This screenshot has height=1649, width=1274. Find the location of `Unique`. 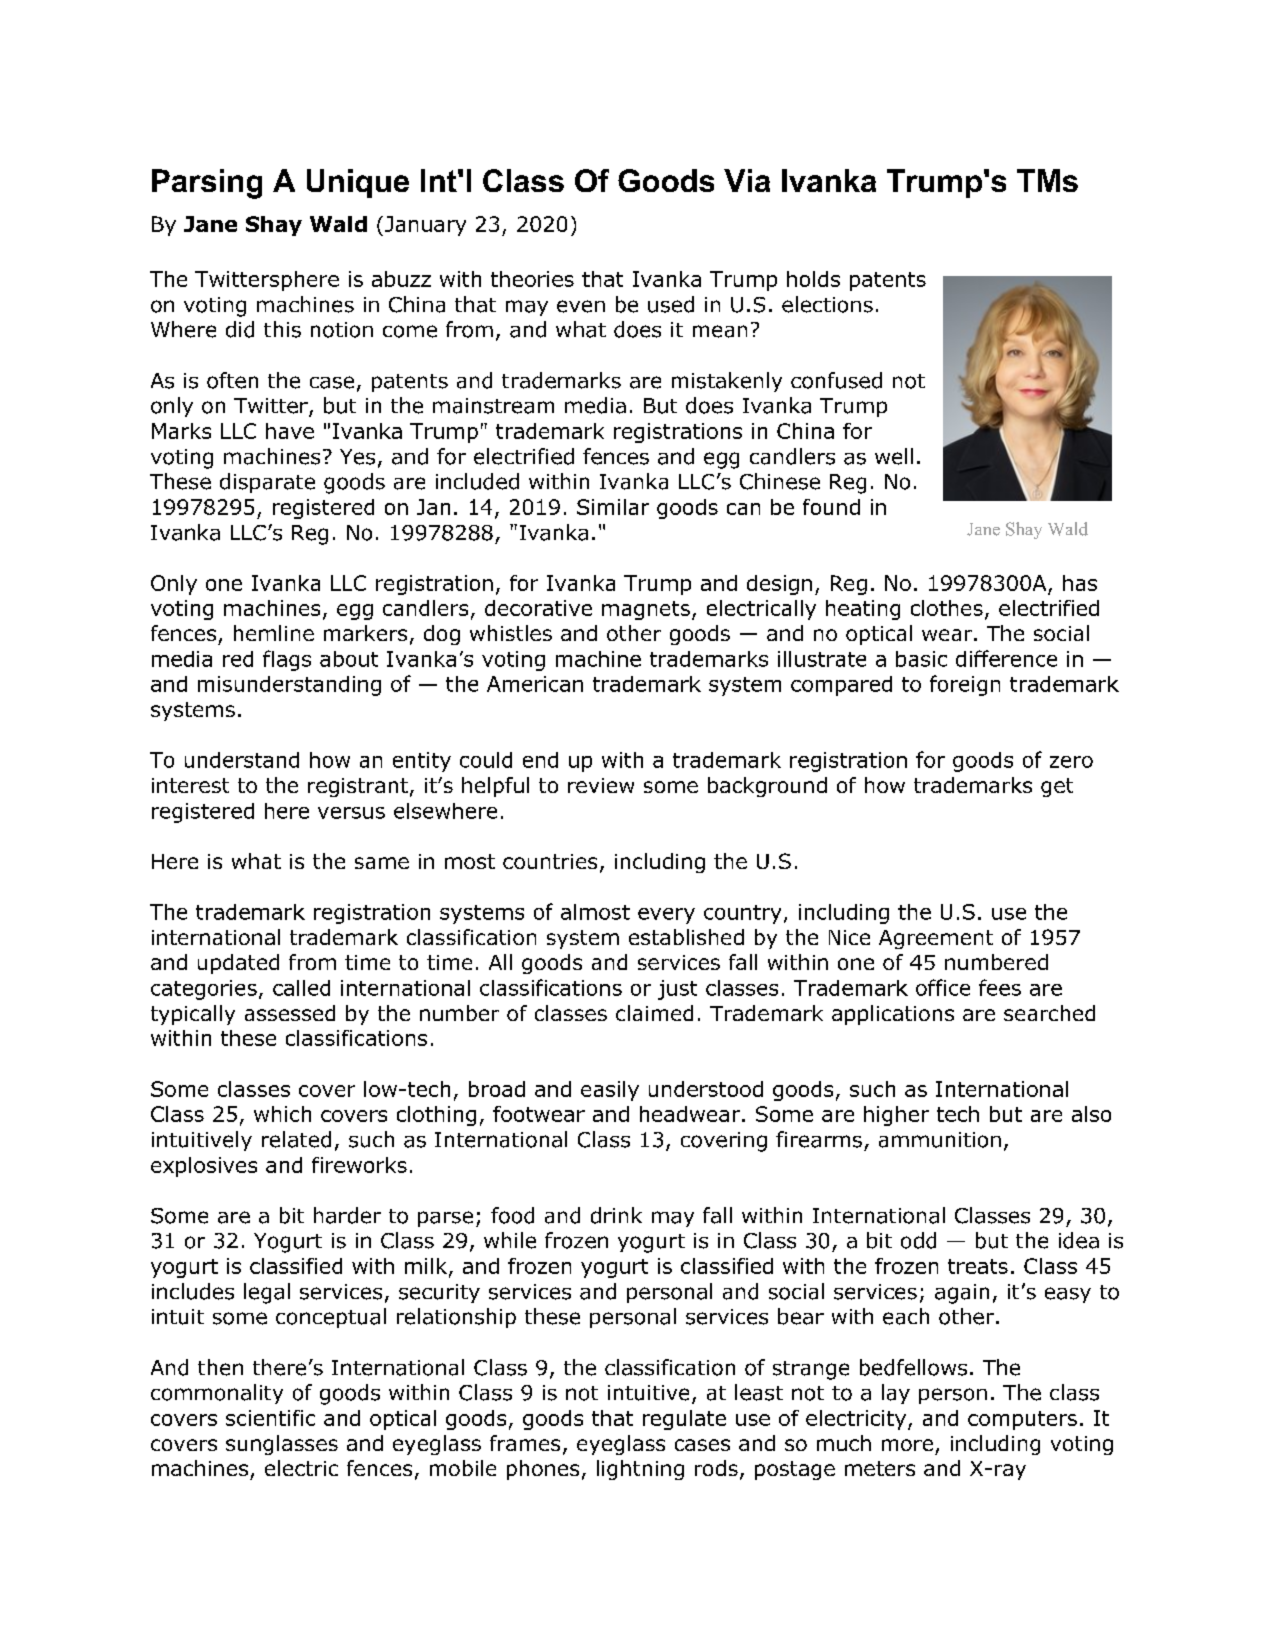

Unique is located at coordinates (358, 183).
